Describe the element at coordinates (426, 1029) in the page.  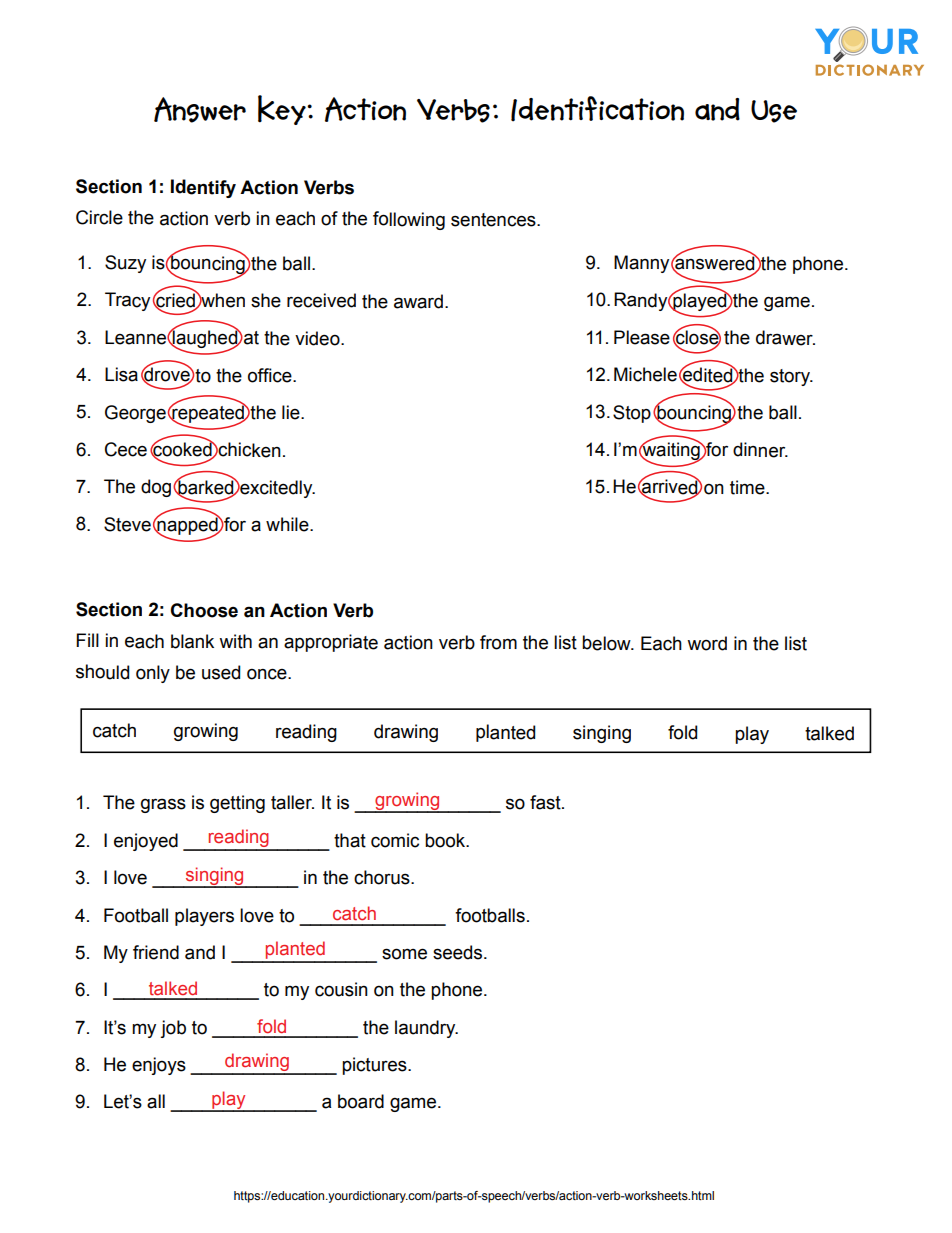
I see `laundry` at that location.
